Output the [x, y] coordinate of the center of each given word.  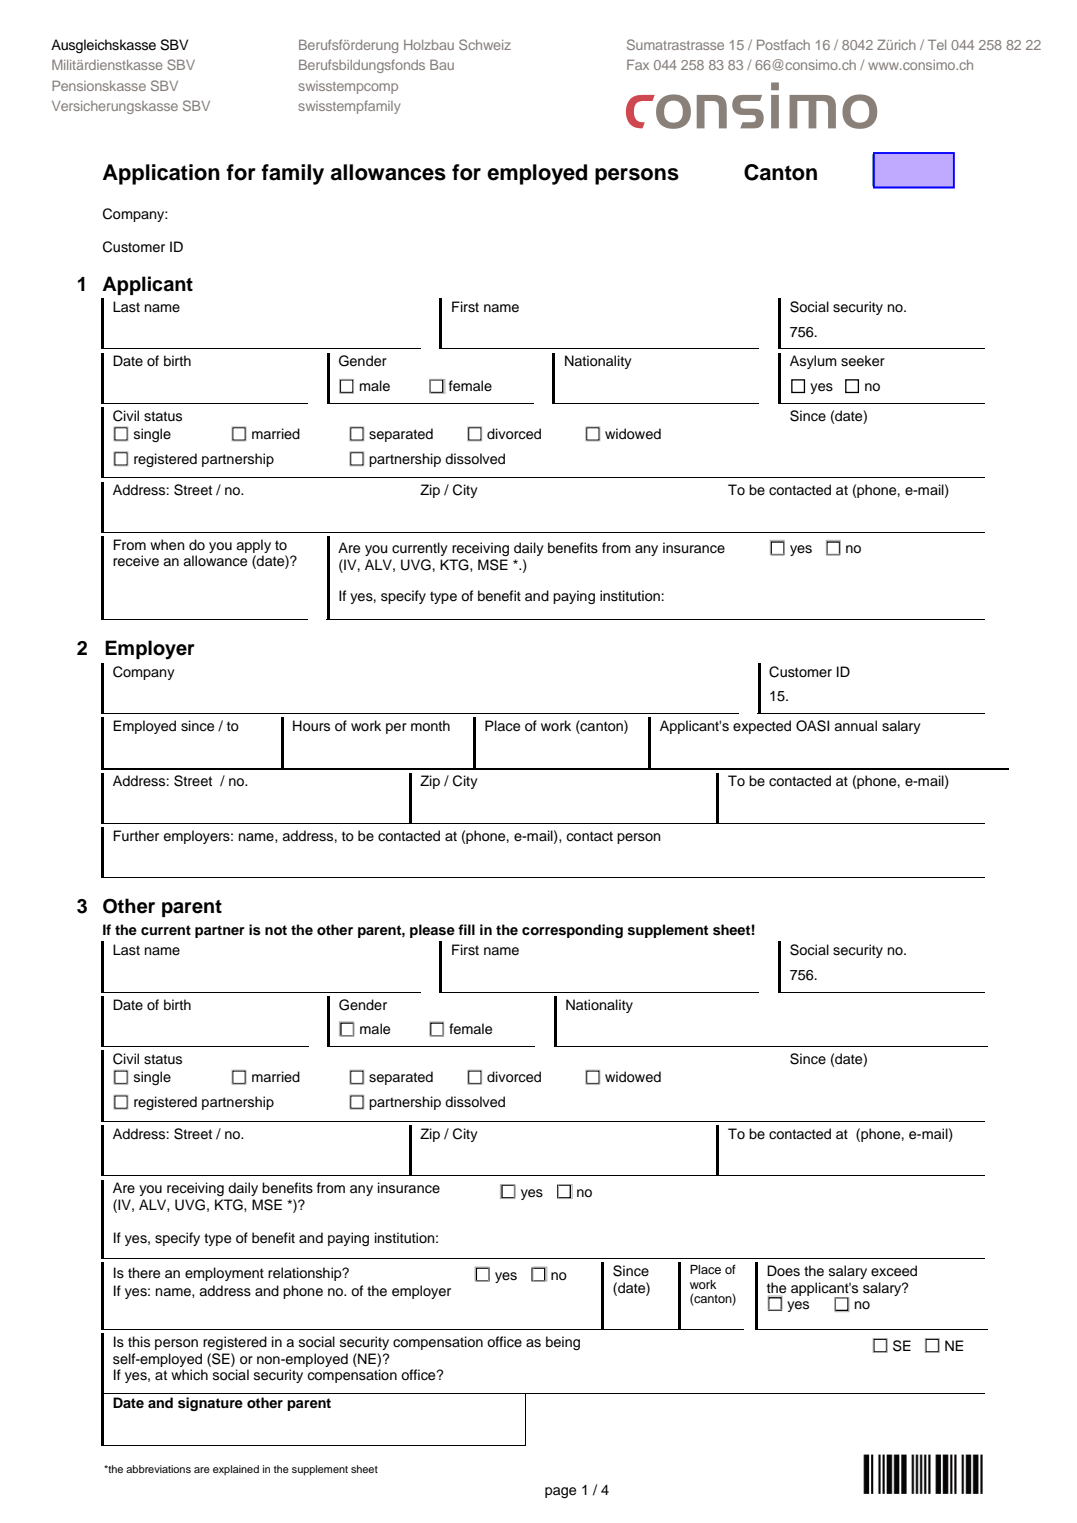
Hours [311, 726]
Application [161, 174]
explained [236, 1470]
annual [855, 725]
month [430, 726]
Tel [937, 44]
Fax [638, 64]
